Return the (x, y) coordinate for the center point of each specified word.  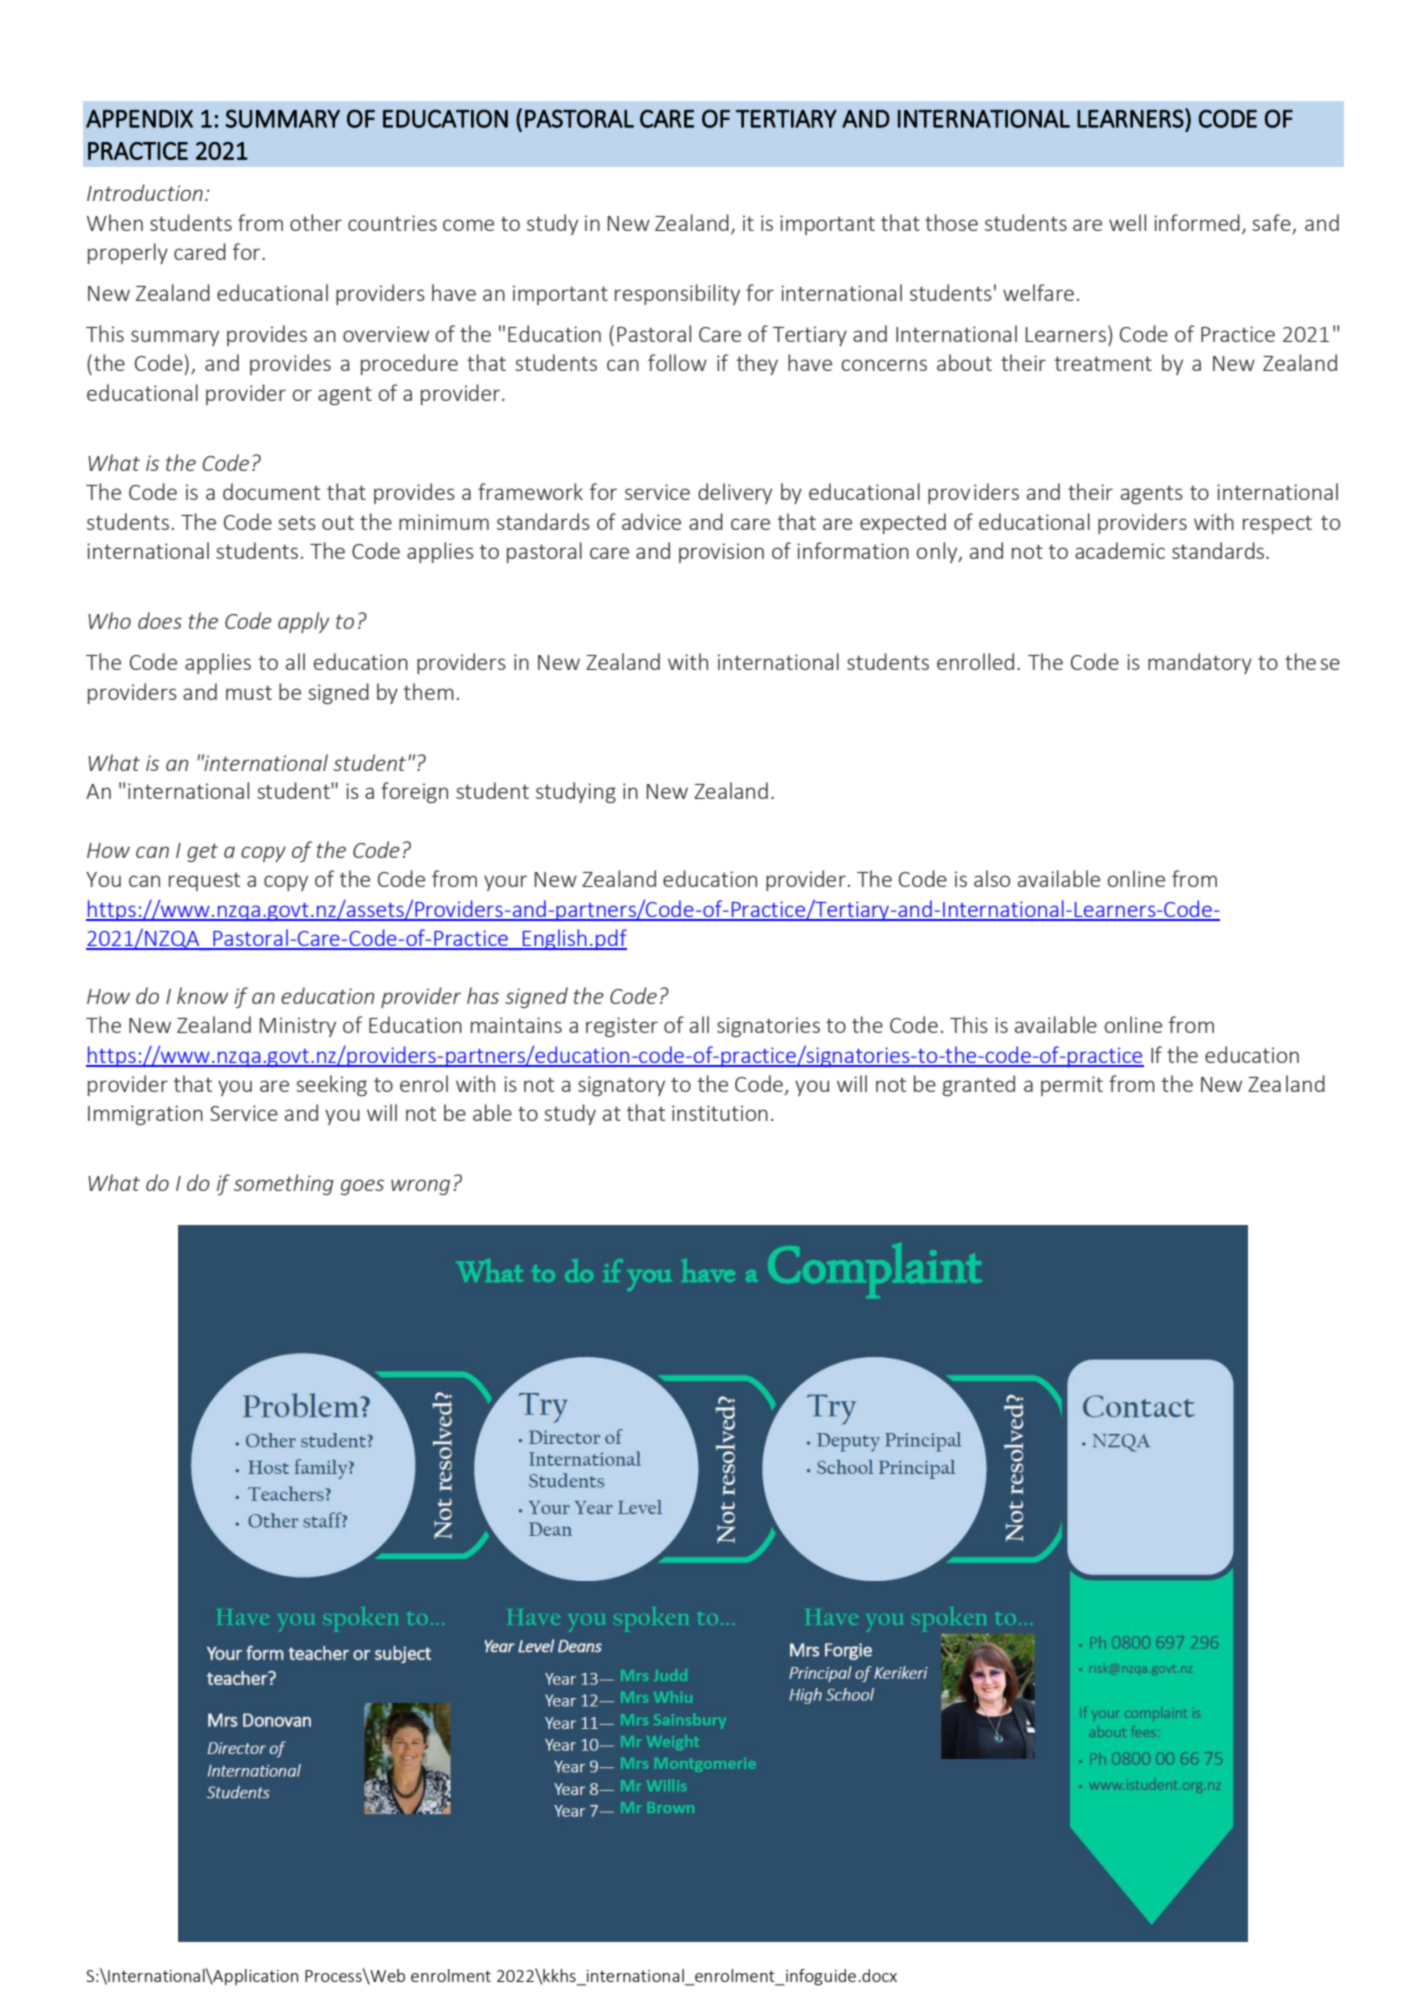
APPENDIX (139, 119)
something (284, 1184)
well (1127, 222)
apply (303, 622)
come (468, 225)
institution (720, 1113)
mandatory (1200, 663)
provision (721, 553)
